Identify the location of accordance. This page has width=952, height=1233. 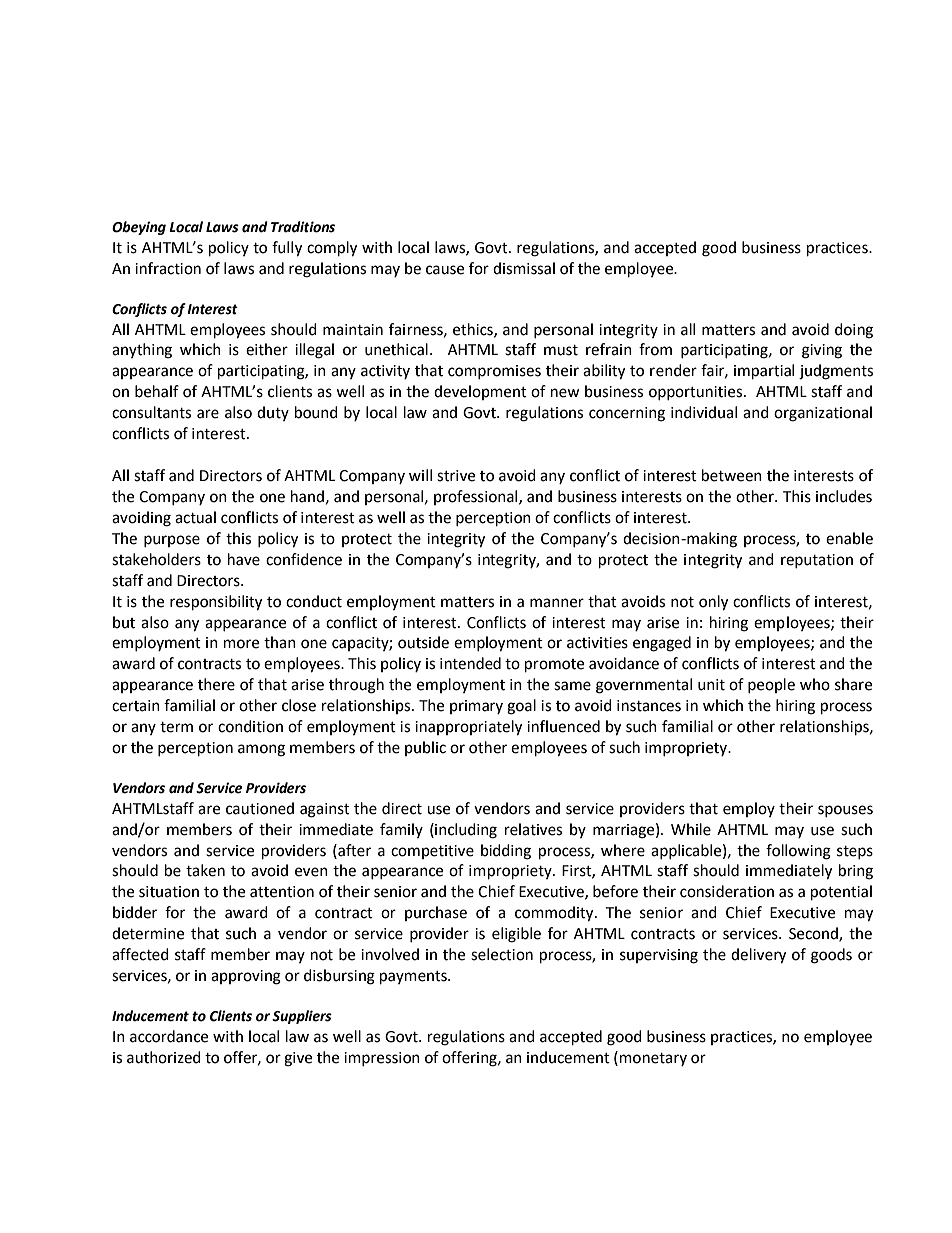
(169, 1036).
